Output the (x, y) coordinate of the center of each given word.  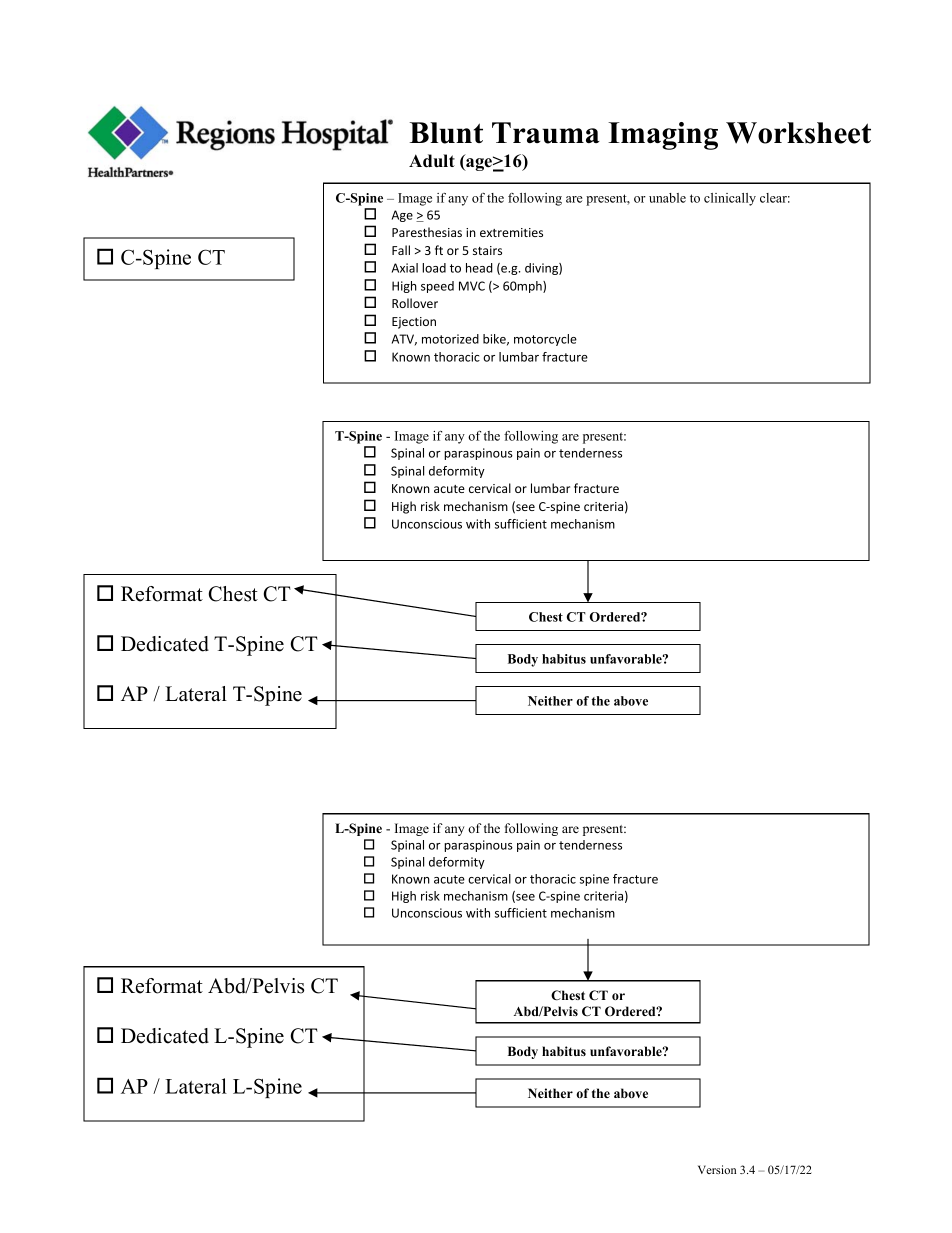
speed (437, 287)
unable (667, 198)
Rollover (415, 303)
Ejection (414, 323)
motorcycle (545, 340)
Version (717, 1169)
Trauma (546, 133)
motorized (450, 339)
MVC (472, 286)
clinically (730, 199)
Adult (432, 161)
